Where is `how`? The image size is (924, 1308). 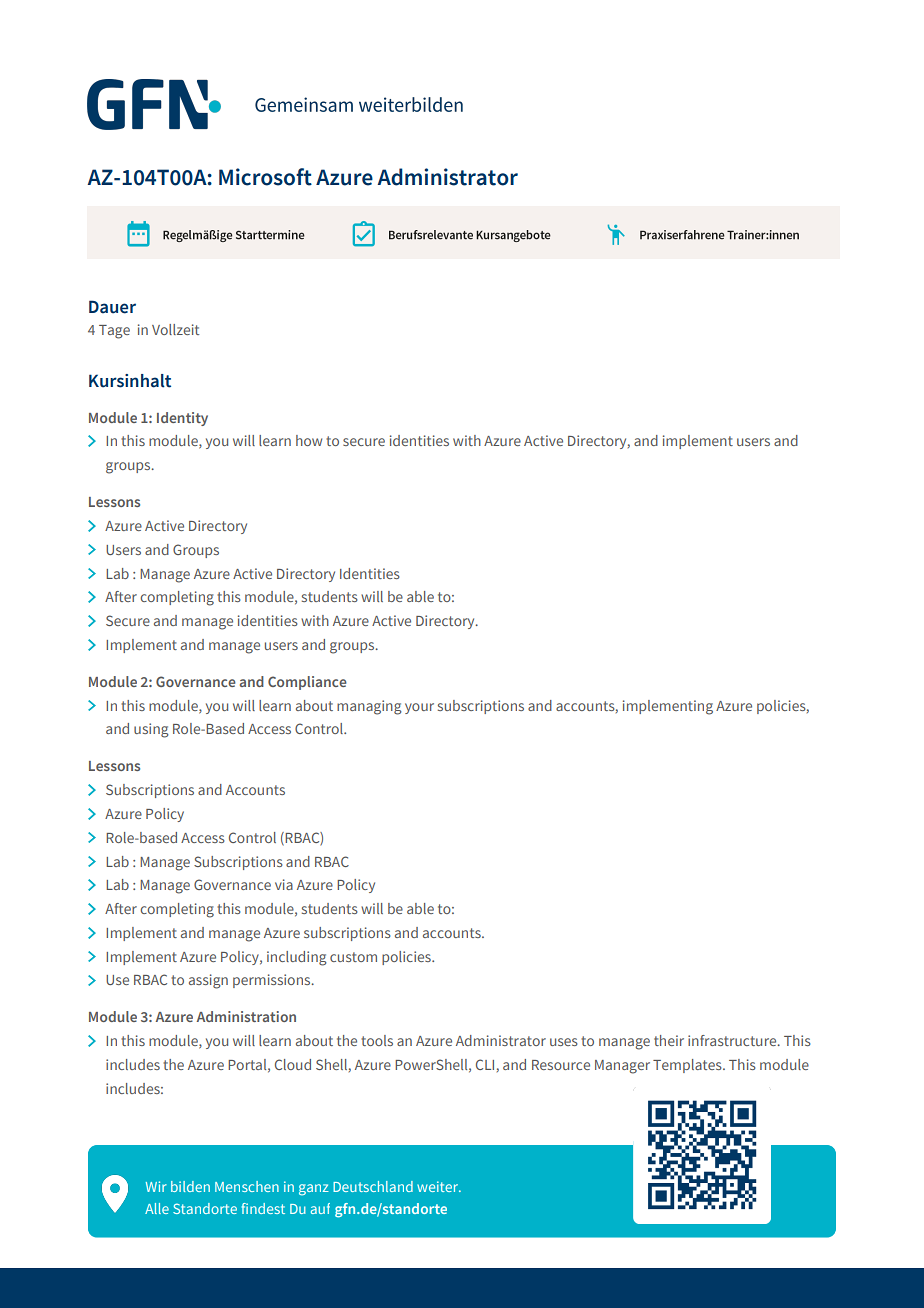
how is located at coordinates (309, 440).
